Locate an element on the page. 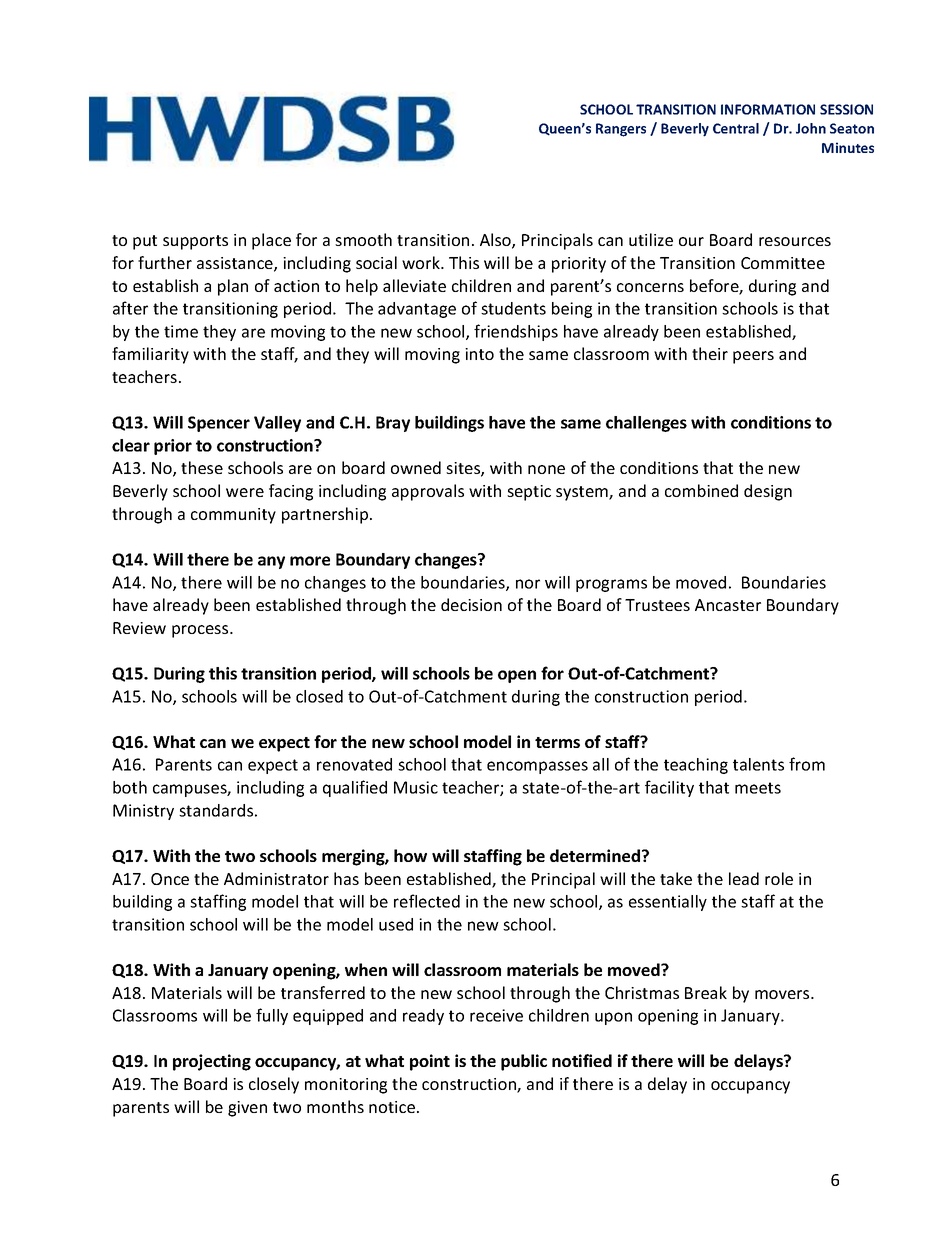 The height and width of the image is (1233, 952). Trustees is located at coordinates (657, 605).
